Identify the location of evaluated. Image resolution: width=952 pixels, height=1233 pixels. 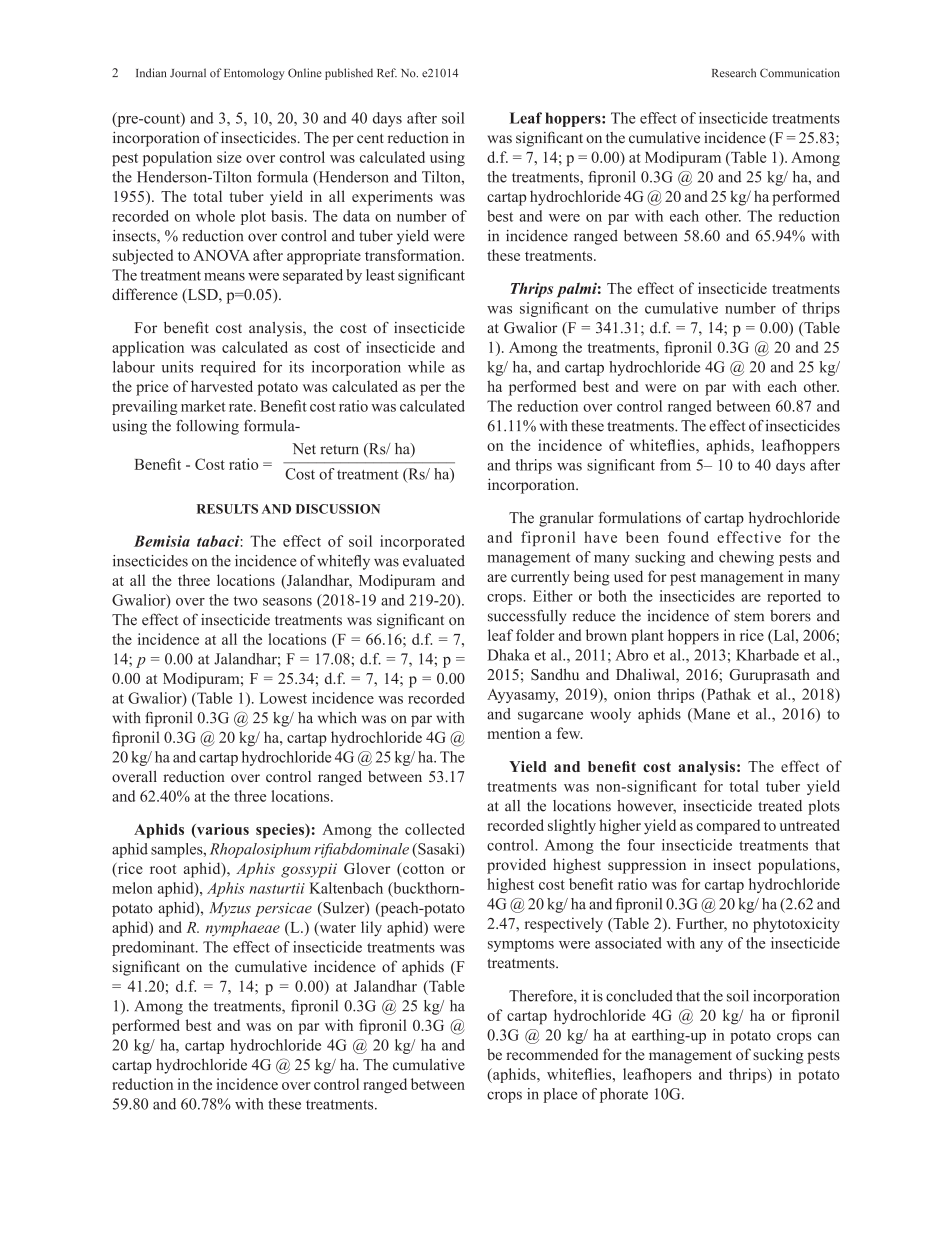
(434, 561).
